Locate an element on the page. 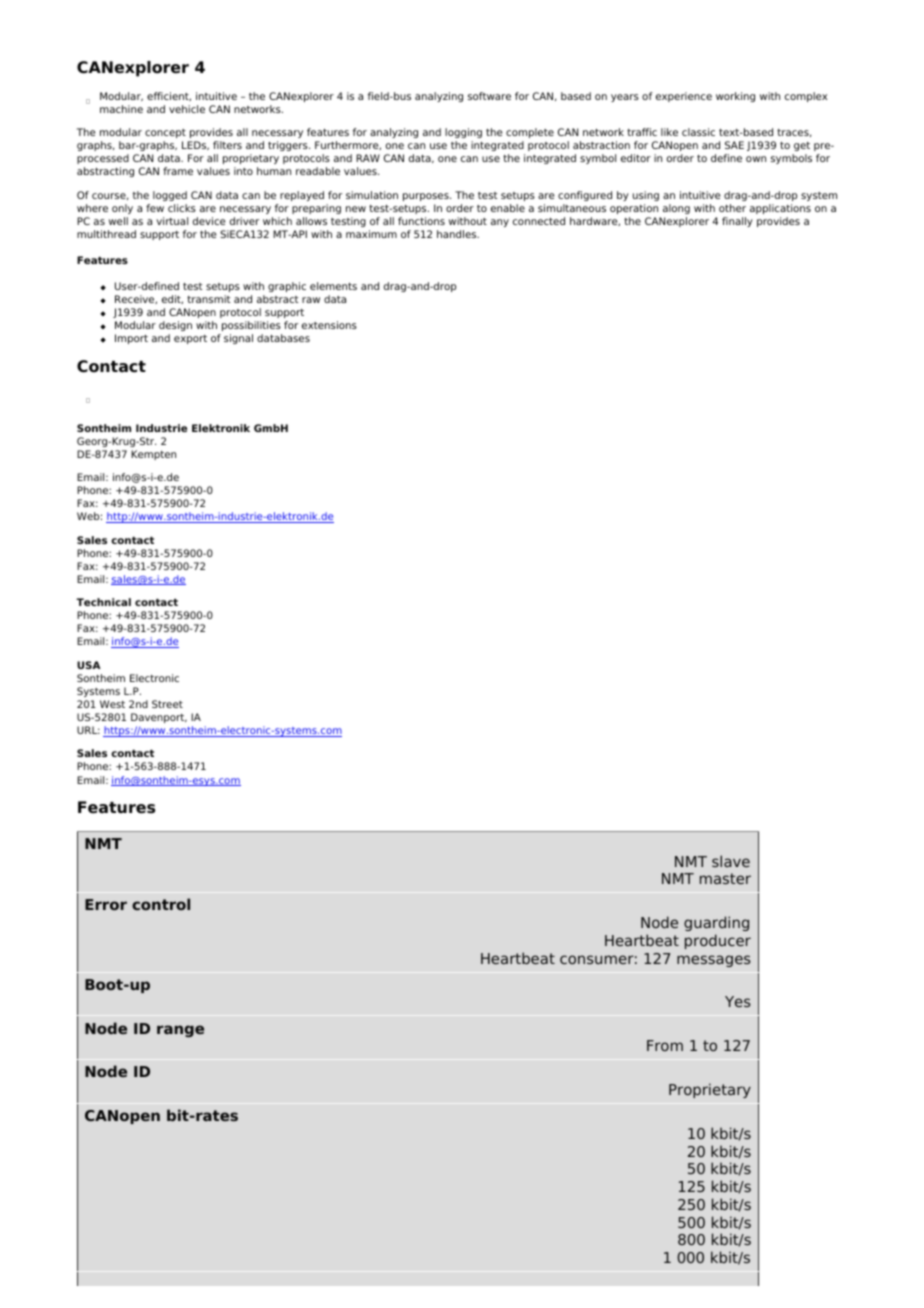  finally is located at coordinates (737, 222).
